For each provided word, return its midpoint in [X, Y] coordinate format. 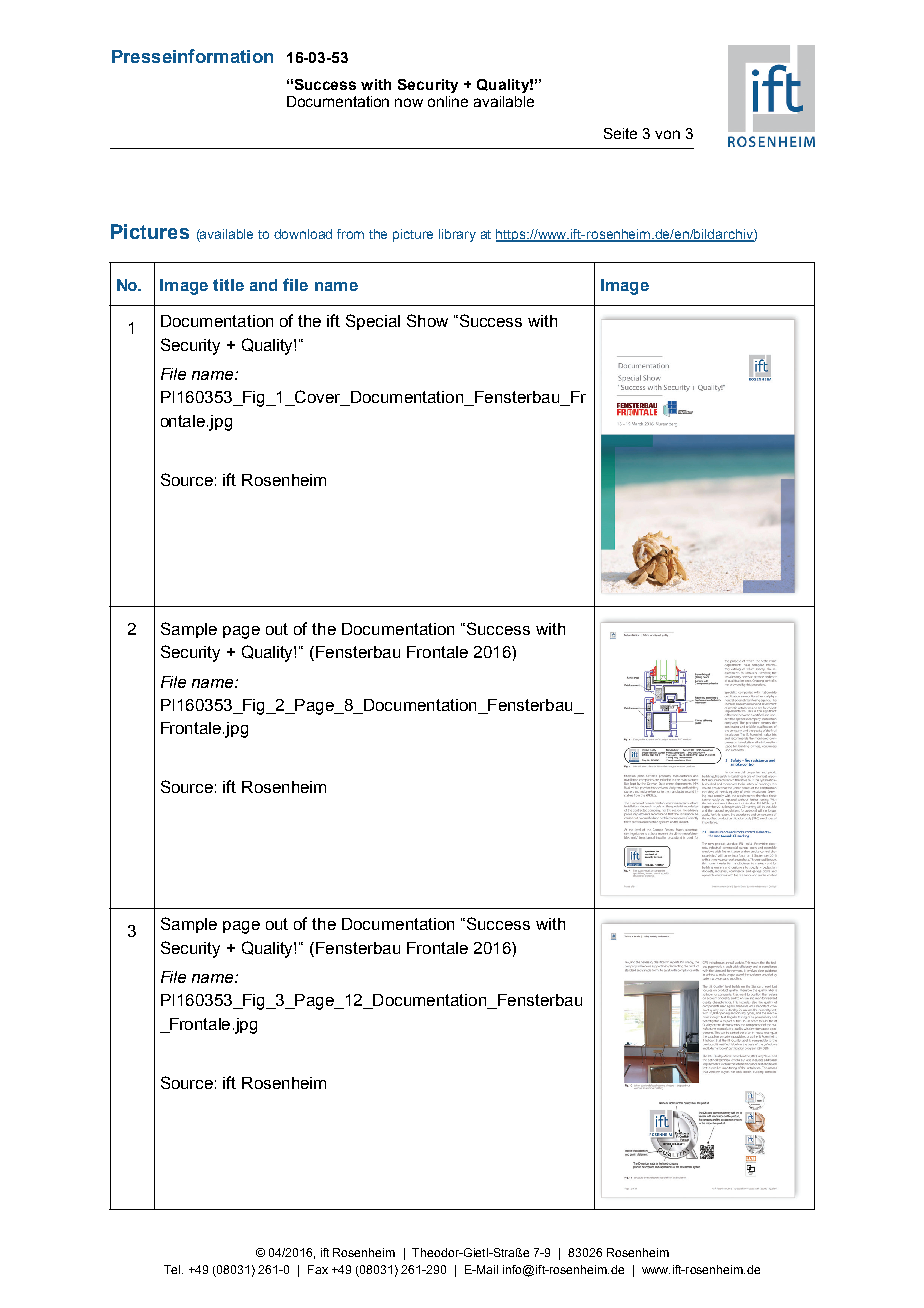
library [457, 235]
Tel [173, 1269]
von [667, 134]
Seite [620, 133]
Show [427, 320]
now [409, 102]
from [350, 234]
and [263, 285]
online [448, 101]
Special [373, 322]
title [228, 285]
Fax [318, 1269]
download [303, 234]
